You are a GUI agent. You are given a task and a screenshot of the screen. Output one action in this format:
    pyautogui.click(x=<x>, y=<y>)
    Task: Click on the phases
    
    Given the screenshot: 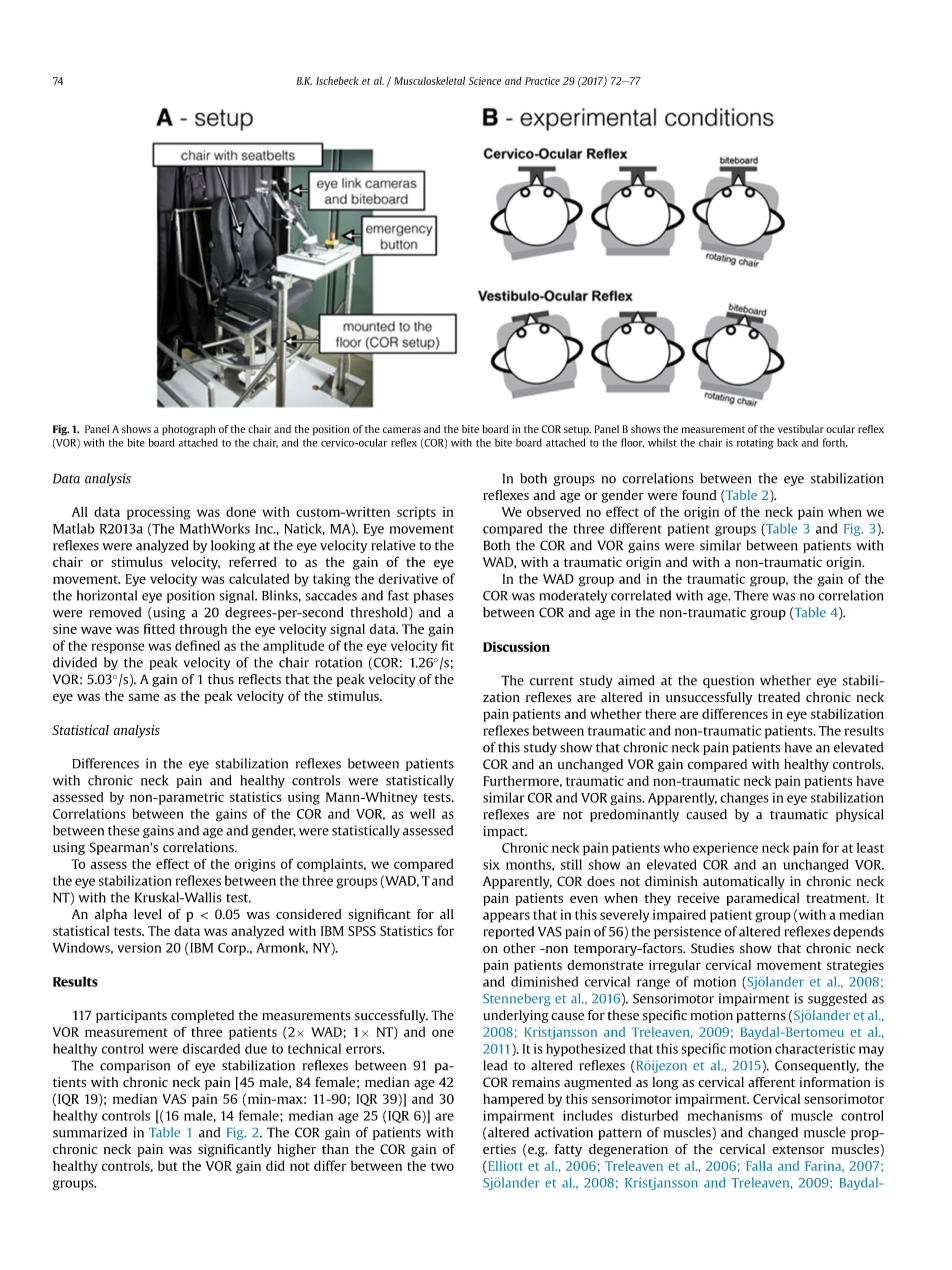 What is the action you would take?
    pyautogui.click(x=434, y=596)
